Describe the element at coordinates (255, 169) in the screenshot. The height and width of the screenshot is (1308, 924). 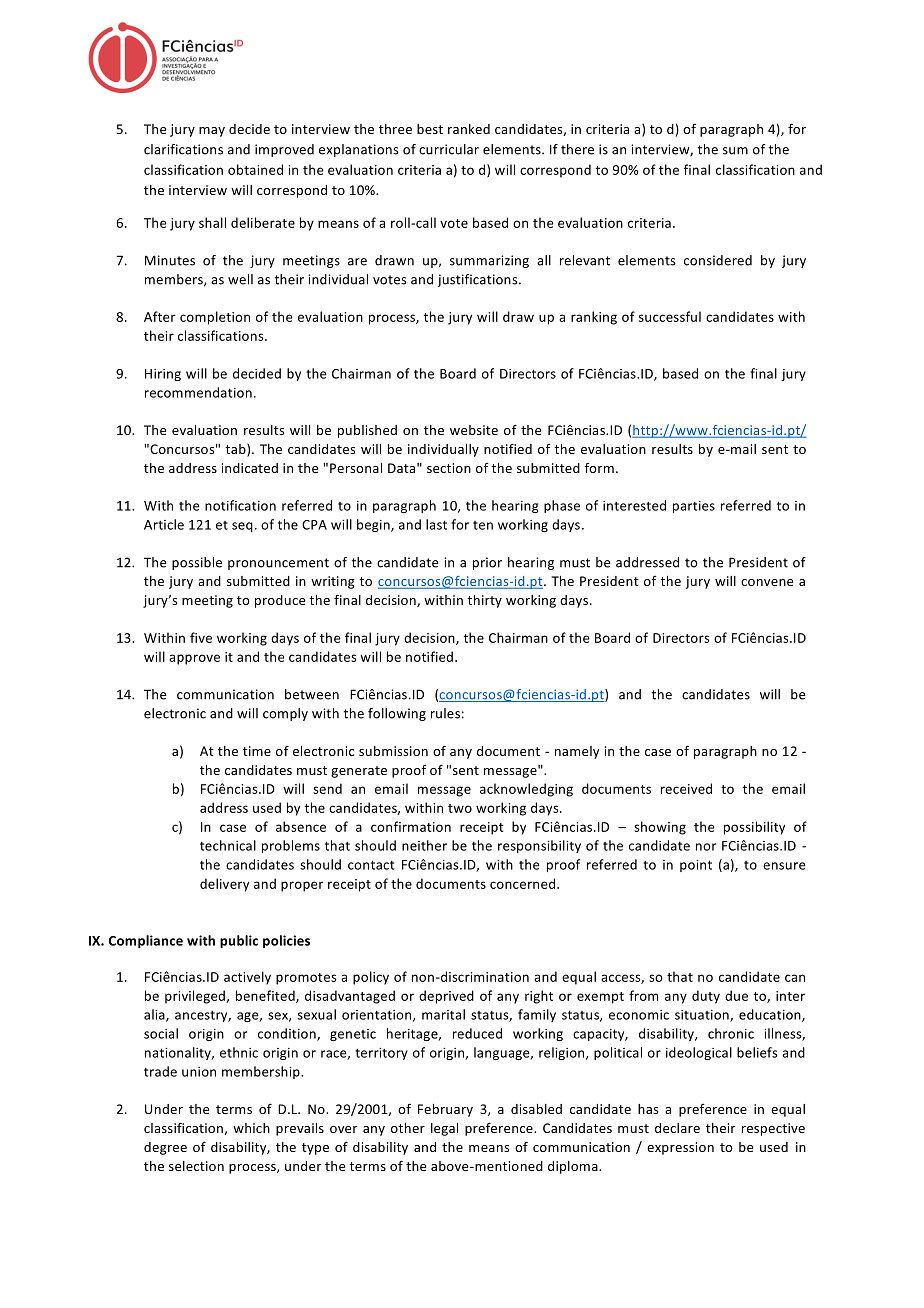
I see `obtained` at that location.
